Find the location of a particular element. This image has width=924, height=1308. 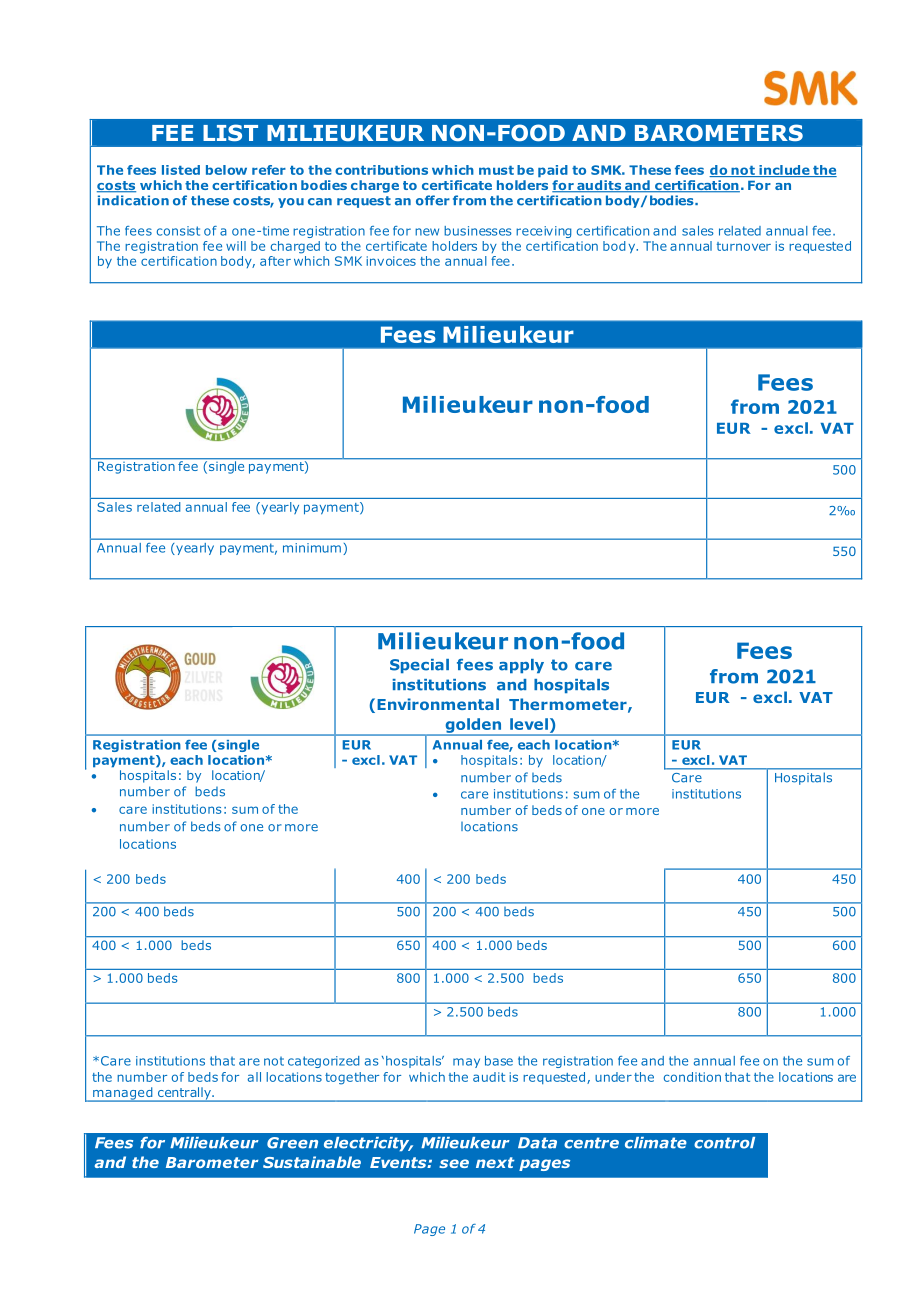

see is located at coordinates (454, 1163).
